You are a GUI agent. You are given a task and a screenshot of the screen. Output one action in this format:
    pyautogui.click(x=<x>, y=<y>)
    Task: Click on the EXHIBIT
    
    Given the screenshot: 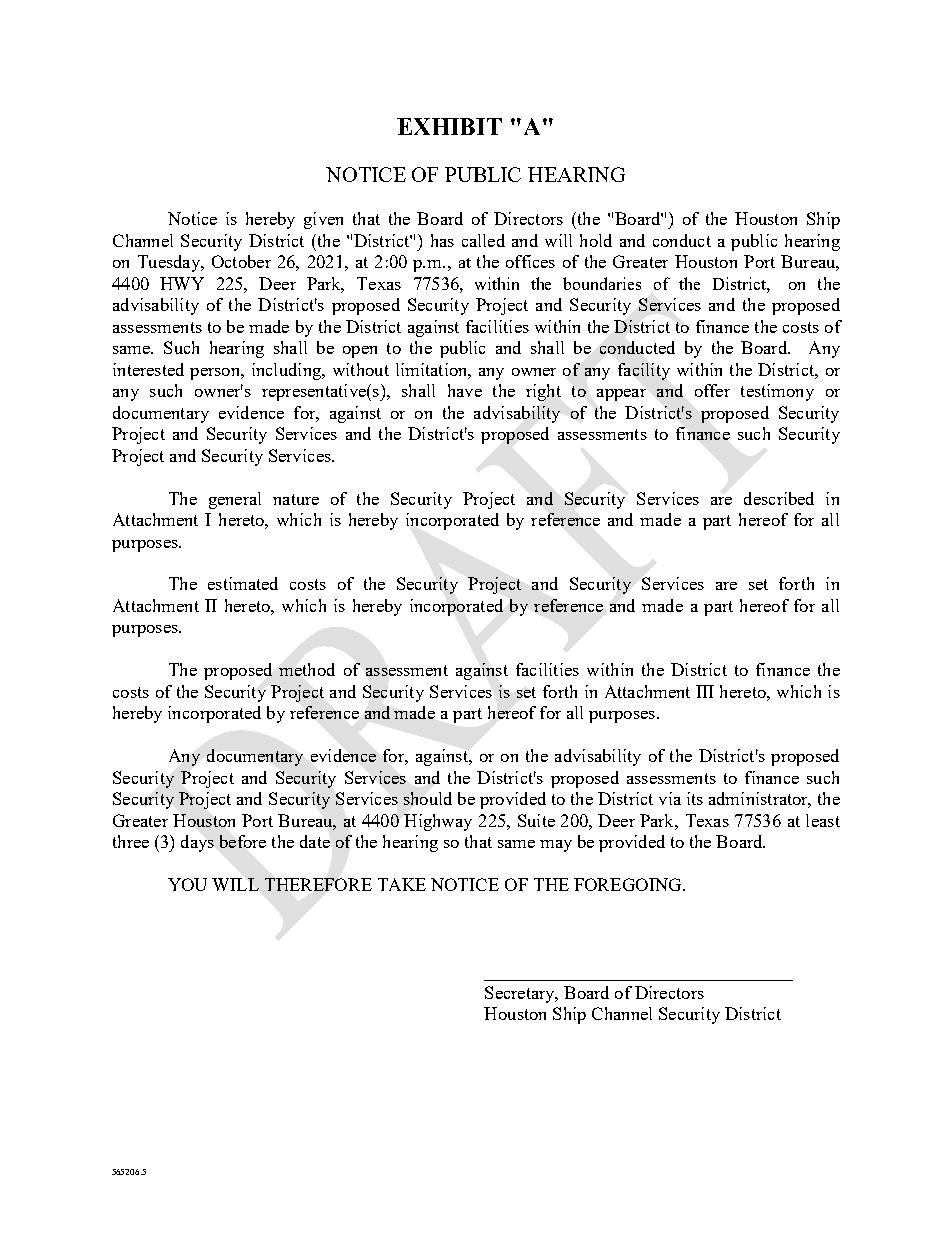 What is the action you would take?
    pyautogui.click(x=449, y=126)
